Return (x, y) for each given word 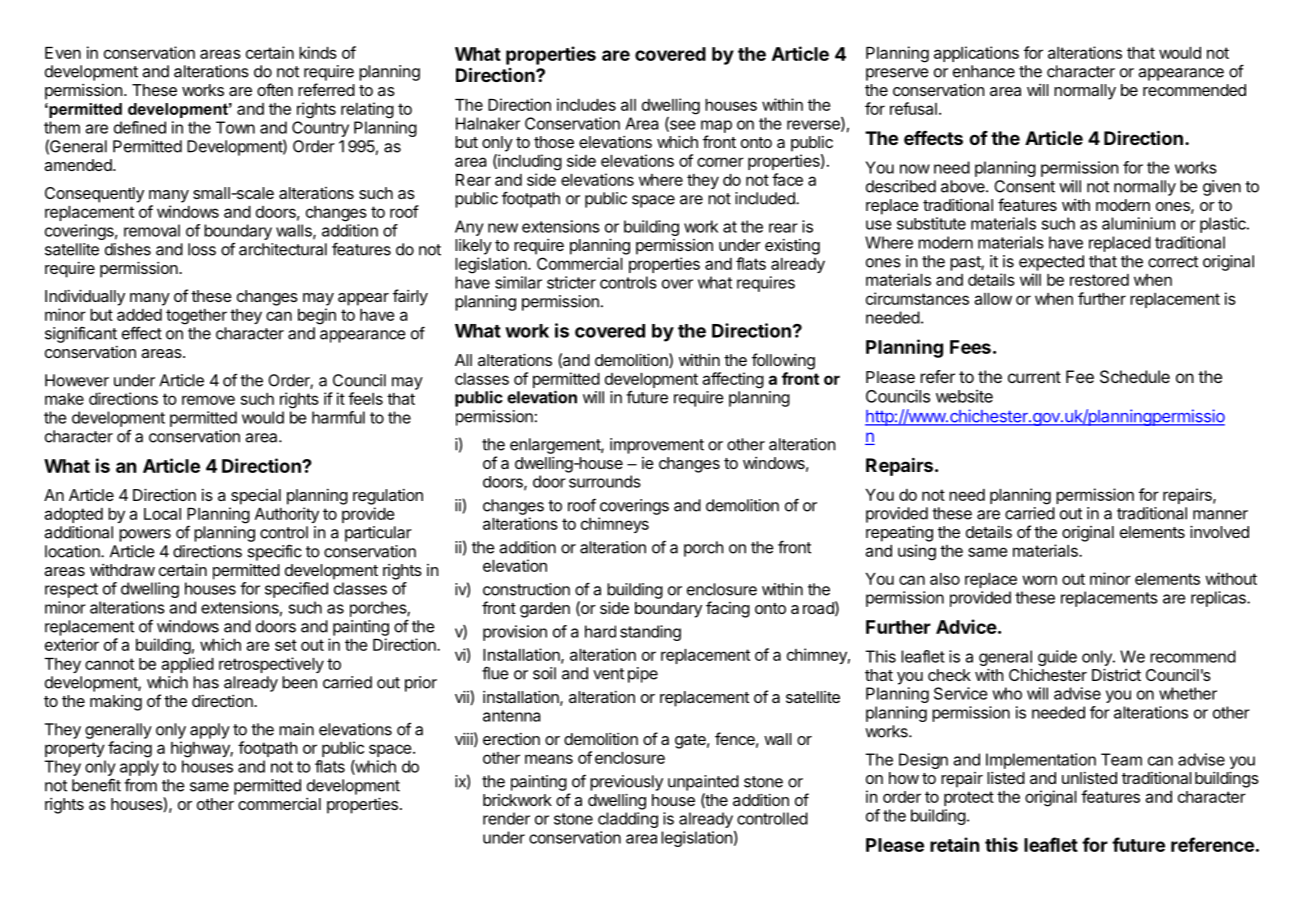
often (275, 89)
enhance (984, 71)
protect (969, 798)
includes (586, 104)
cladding (628, 820)
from (140, 785)
